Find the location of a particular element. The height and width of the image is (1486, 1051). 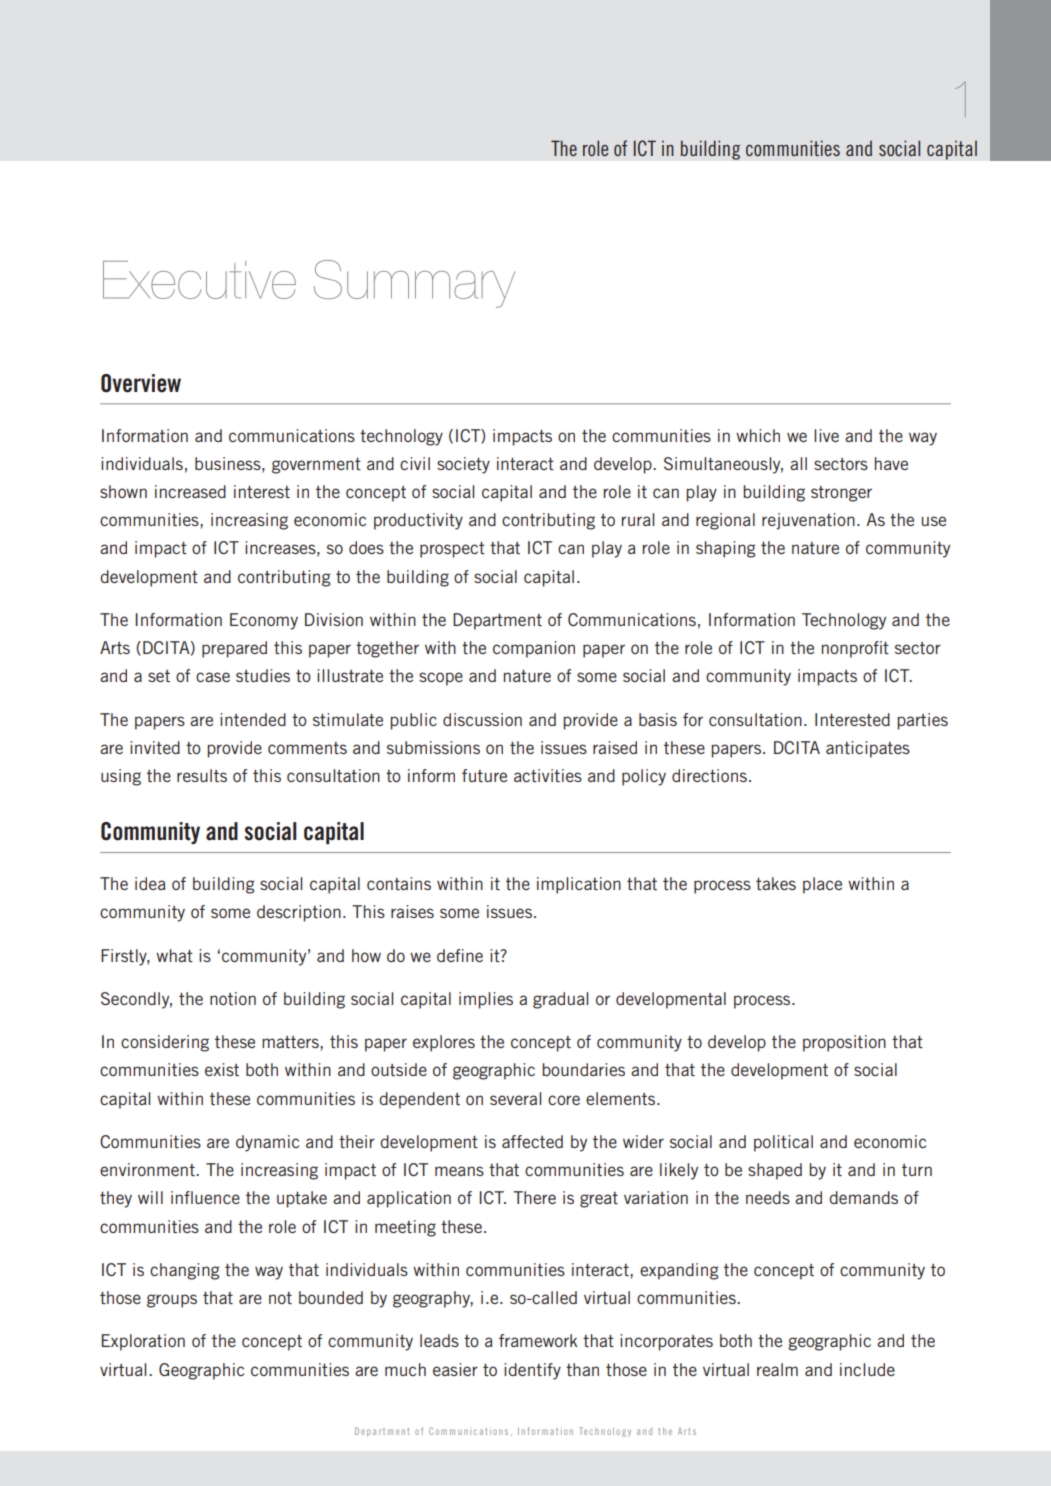

results is located at coordinates (202, 775).
